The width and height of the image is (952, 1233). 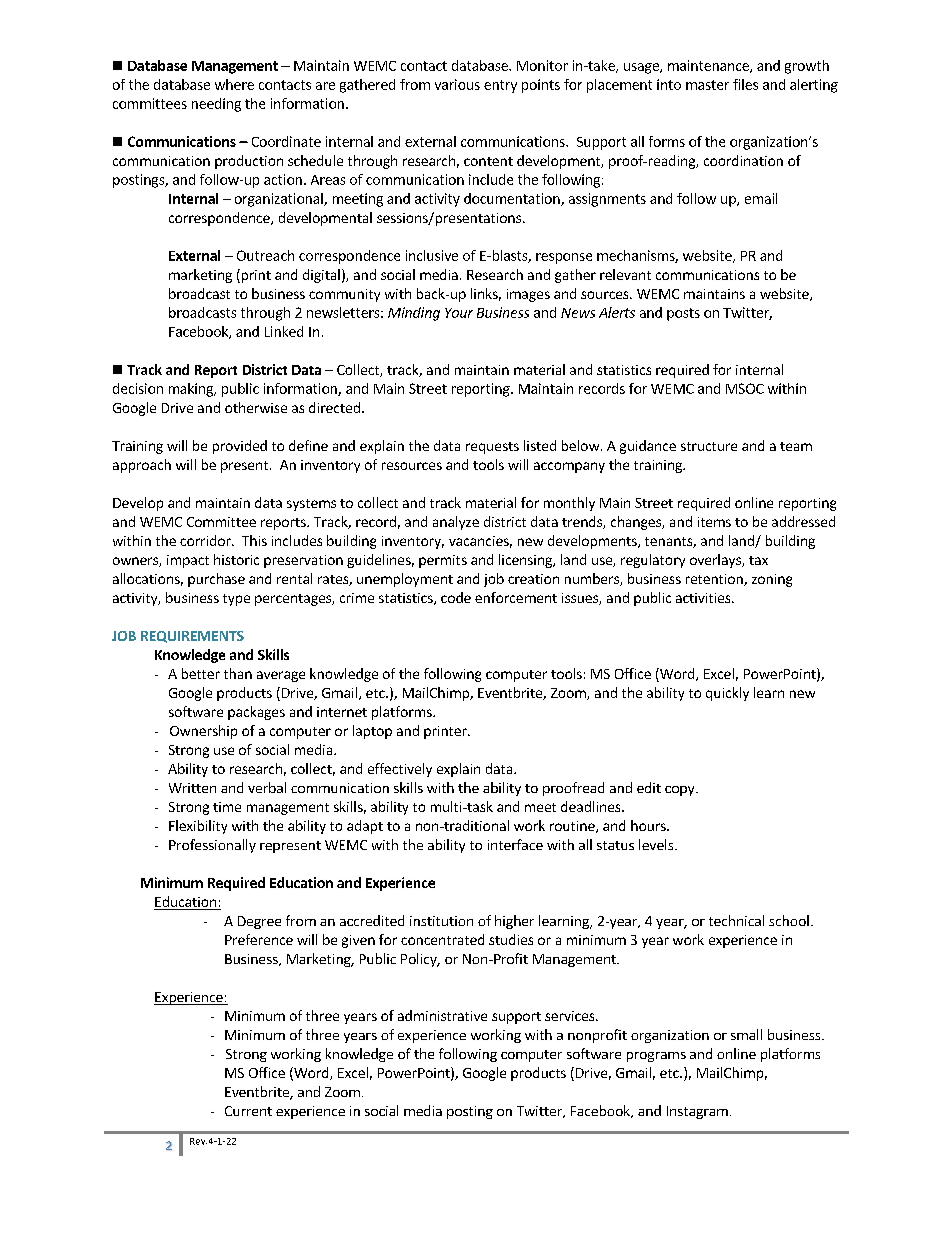 What do you see at coordinates (441, 921) in the image?
I see `institution` at bounding box center [441, 921].
